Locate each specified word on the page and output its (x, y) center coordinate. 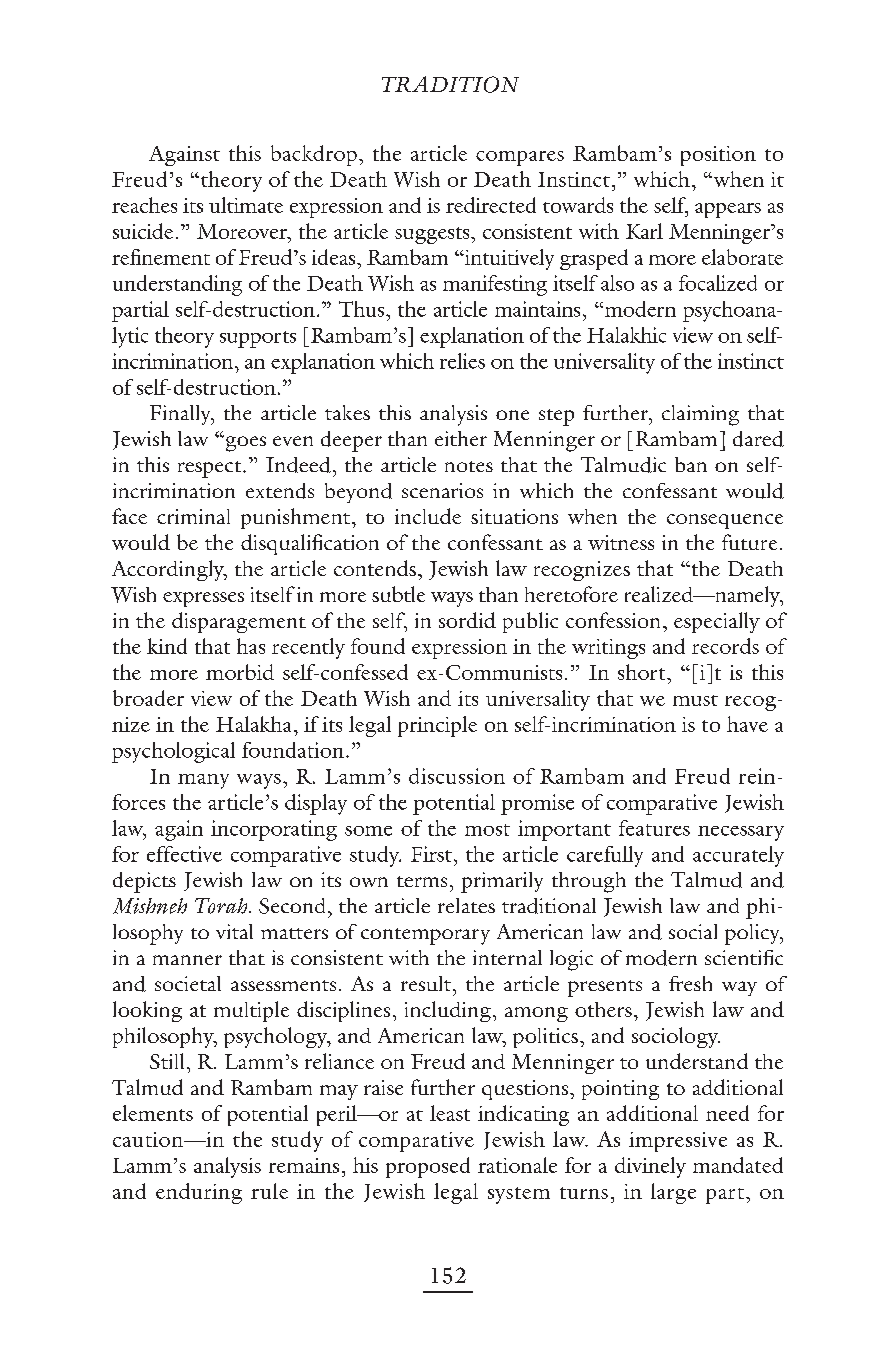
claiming (700, 415)
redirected (491, 205)
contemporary (425, 936)
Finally (181, 415)
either (461, 438)
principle (437, 726)
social (693, 931)
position (718, 156)
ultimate (246, 205)
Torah (222, 906)
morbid (240, 672)
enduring (199, 1193)
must (695, 700)
